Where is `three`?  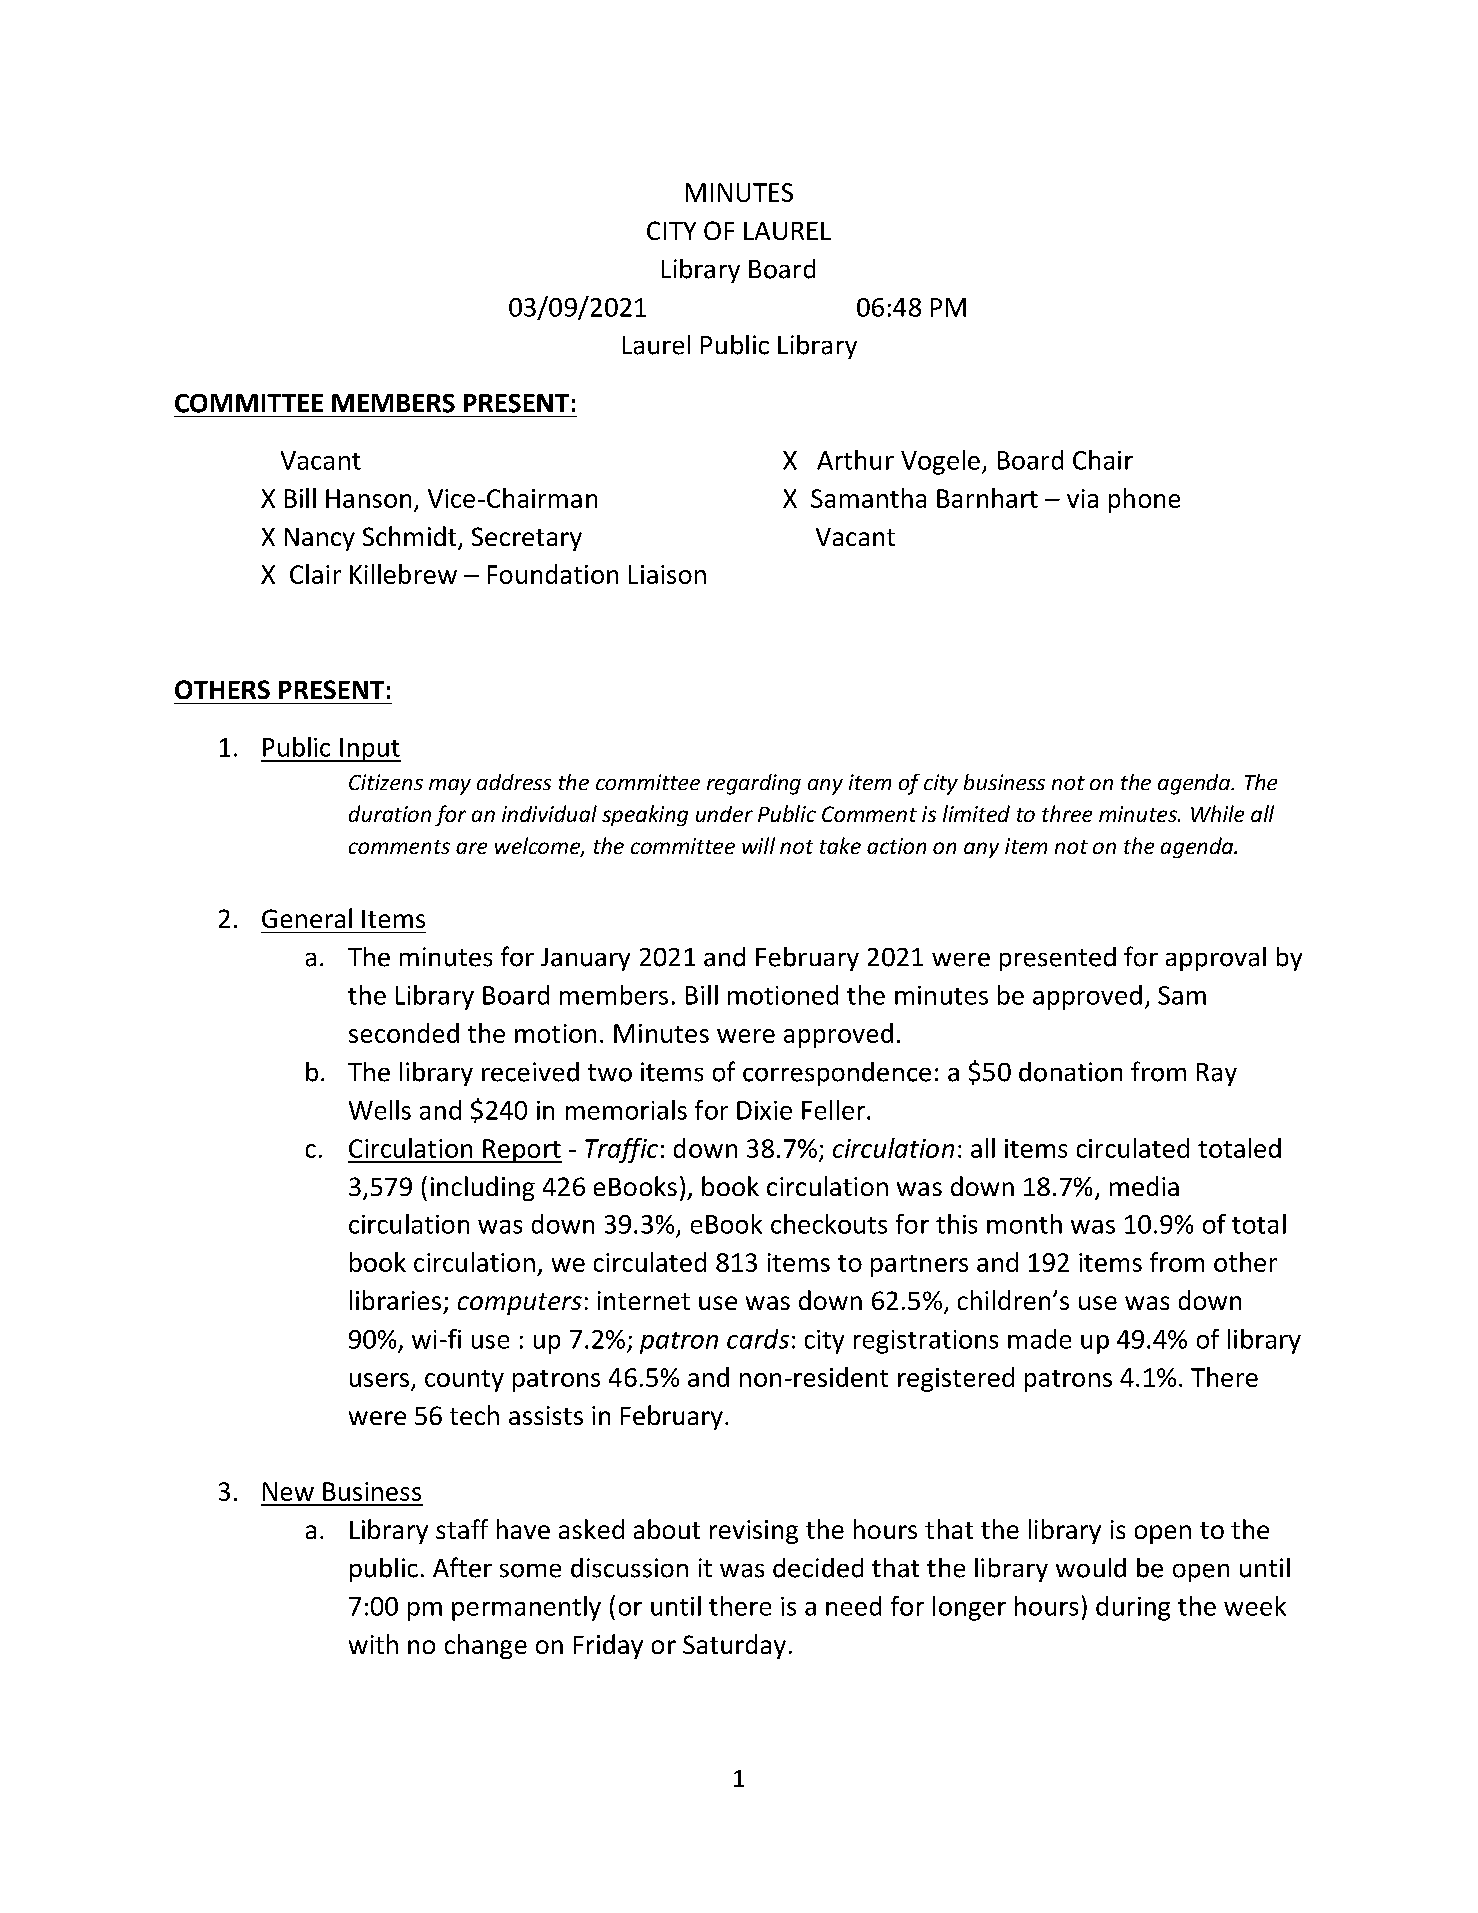 three is located at coordinates (1067, 813).
